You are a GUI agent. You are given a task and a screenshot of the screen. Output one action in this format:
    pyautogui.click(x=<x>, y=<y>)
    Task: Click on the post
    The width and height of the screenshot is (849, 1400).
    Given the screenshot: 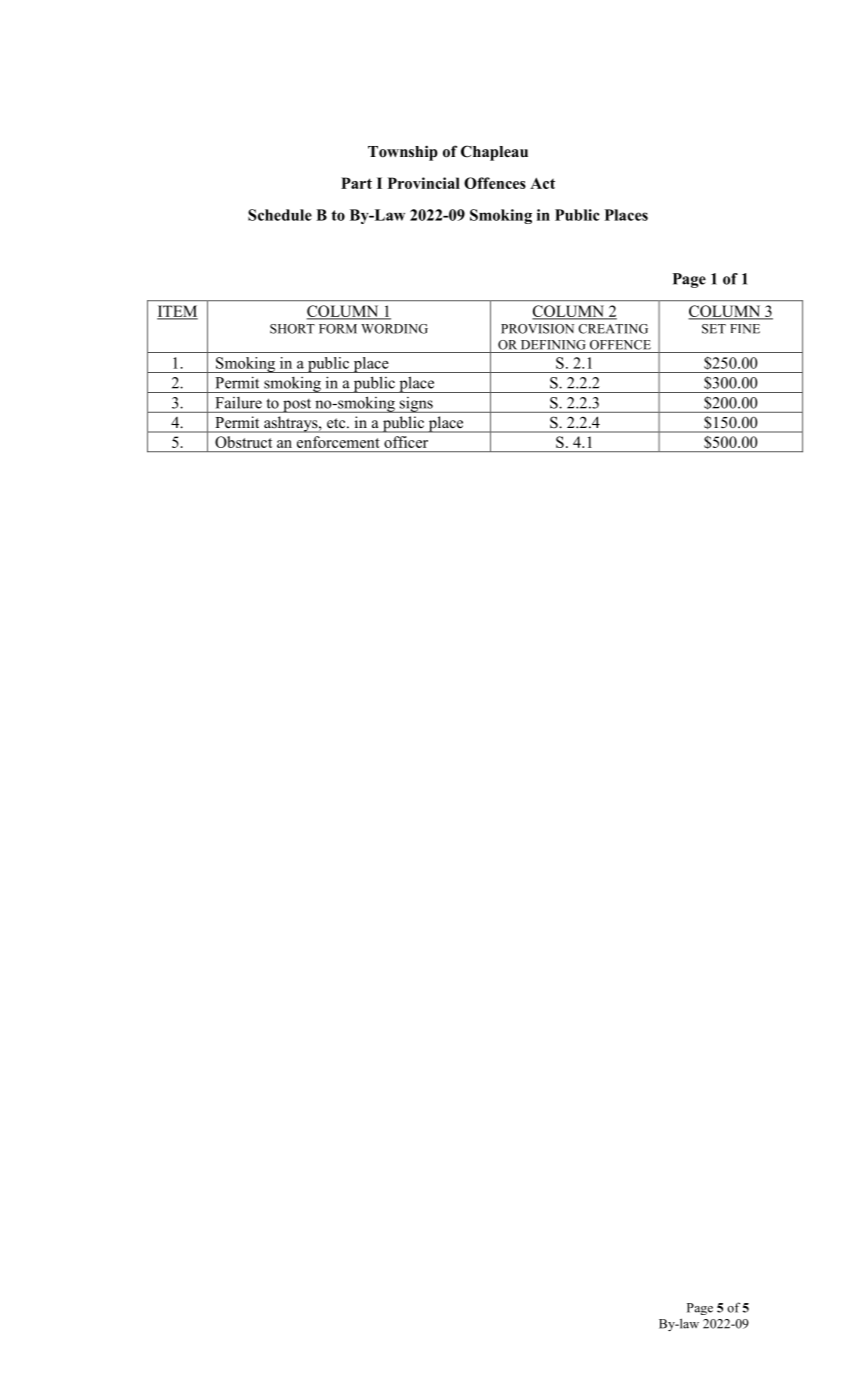 What is the action you would take?
    pyautogui.click(x=297, y=406)
